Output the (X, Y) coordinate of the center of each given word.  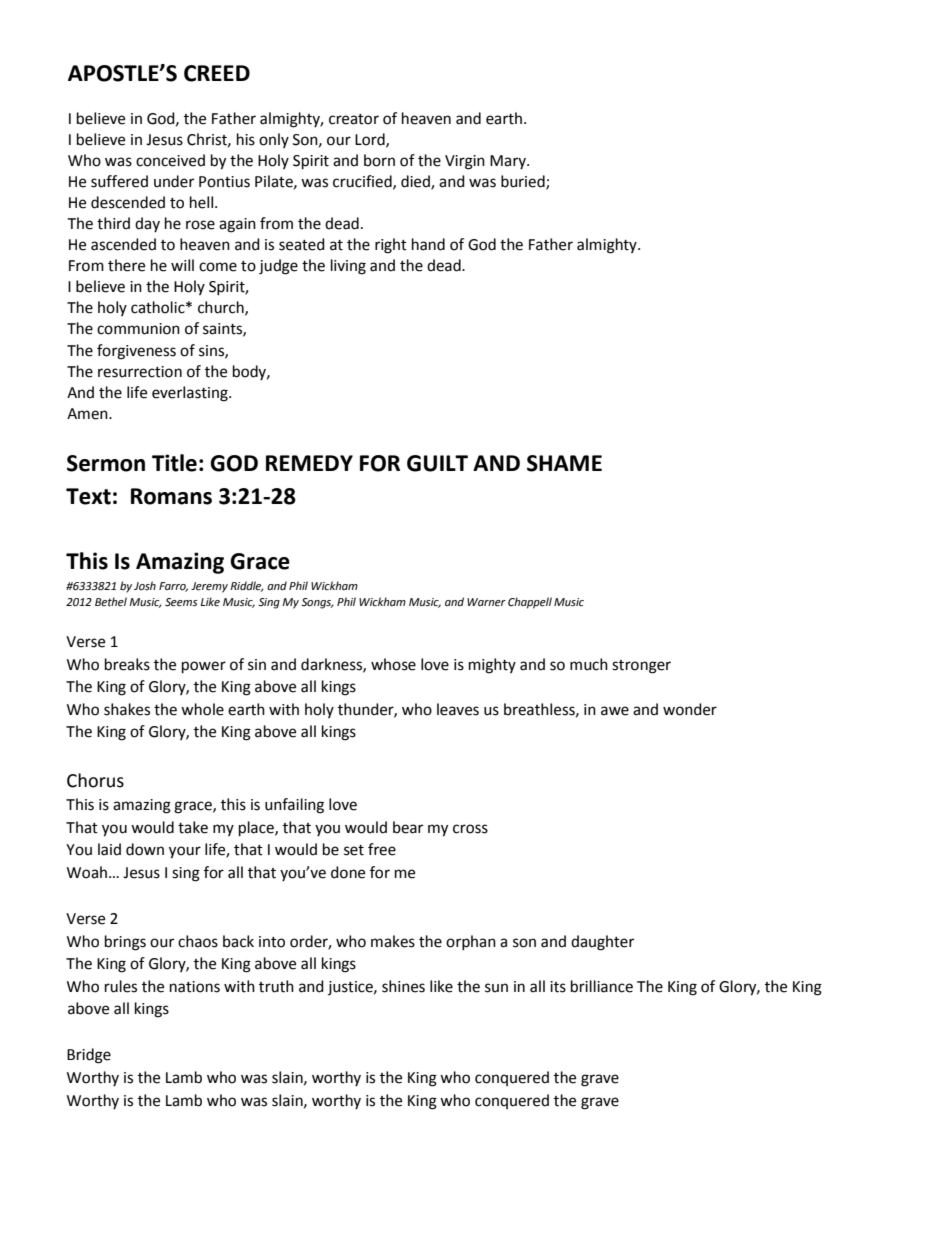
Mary (509, 162)
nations (195, 987)
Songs (317, 603)
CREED (217, 73)
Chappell (530, 603)
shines (403, 986)
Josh (145, 586)
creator (354, 119)
